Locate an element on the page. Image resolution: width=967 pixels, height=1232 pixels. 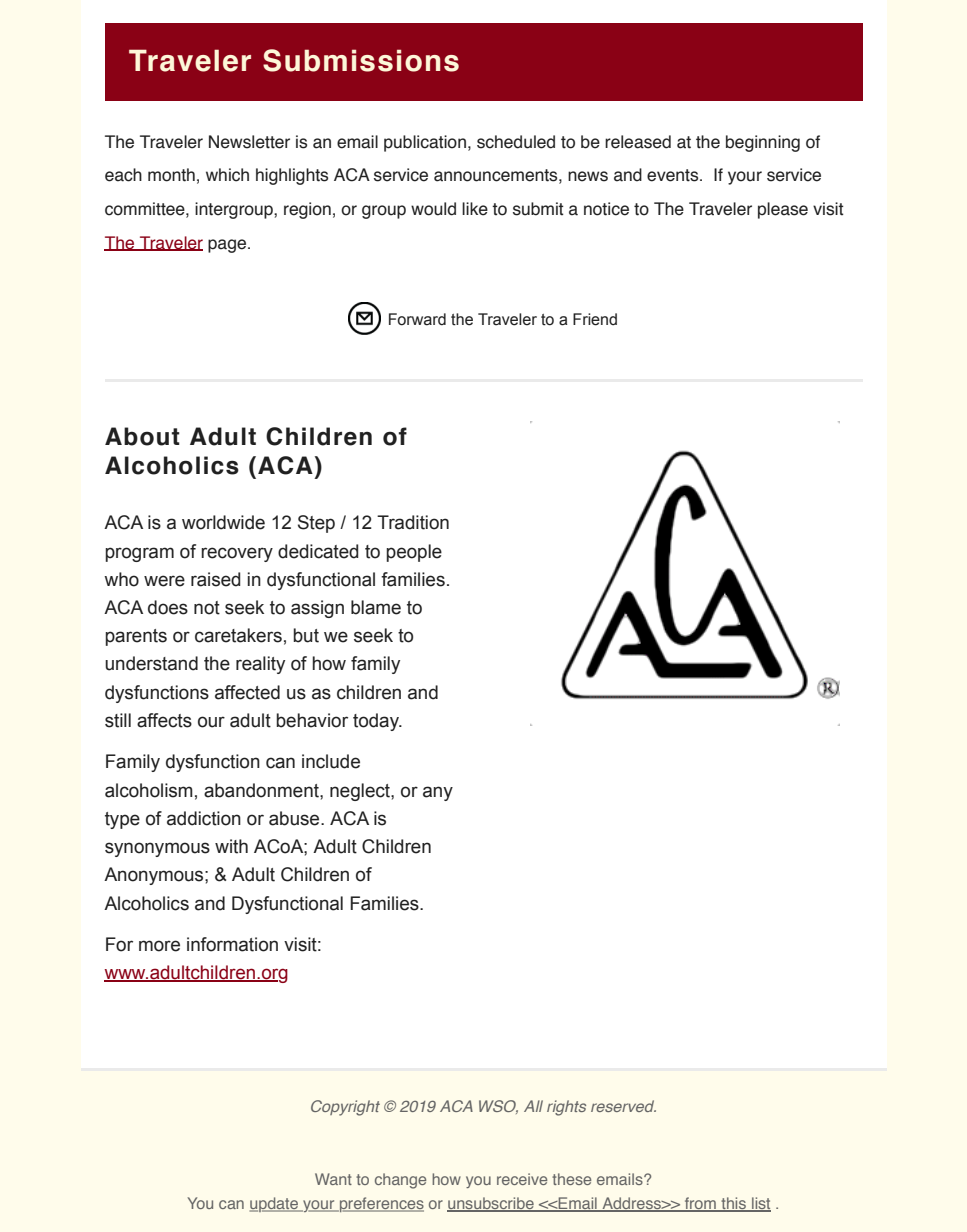
from is located at coordinates (700, 1204).
